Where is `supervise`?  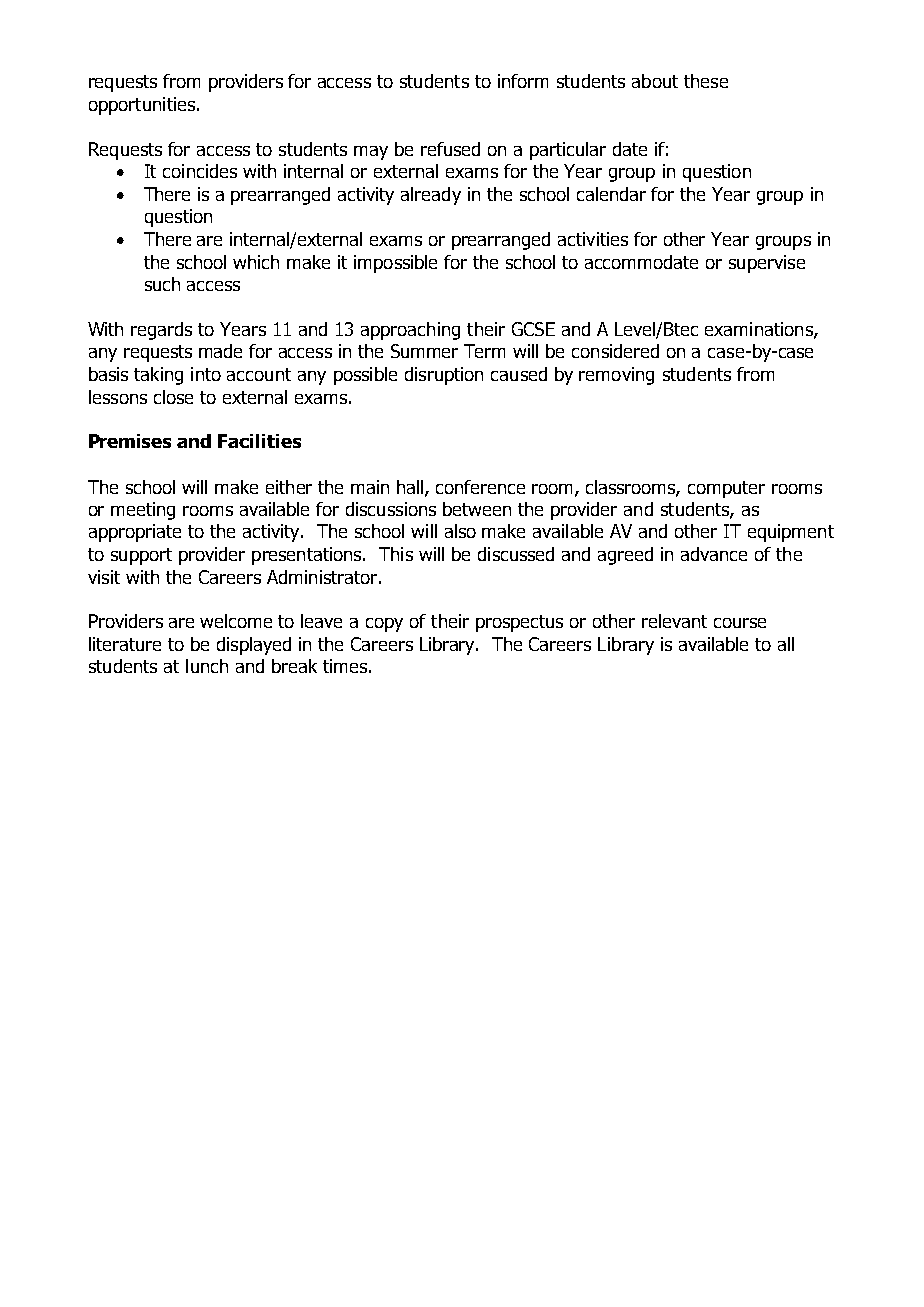
supervise is located at coordinates (767, 264).
